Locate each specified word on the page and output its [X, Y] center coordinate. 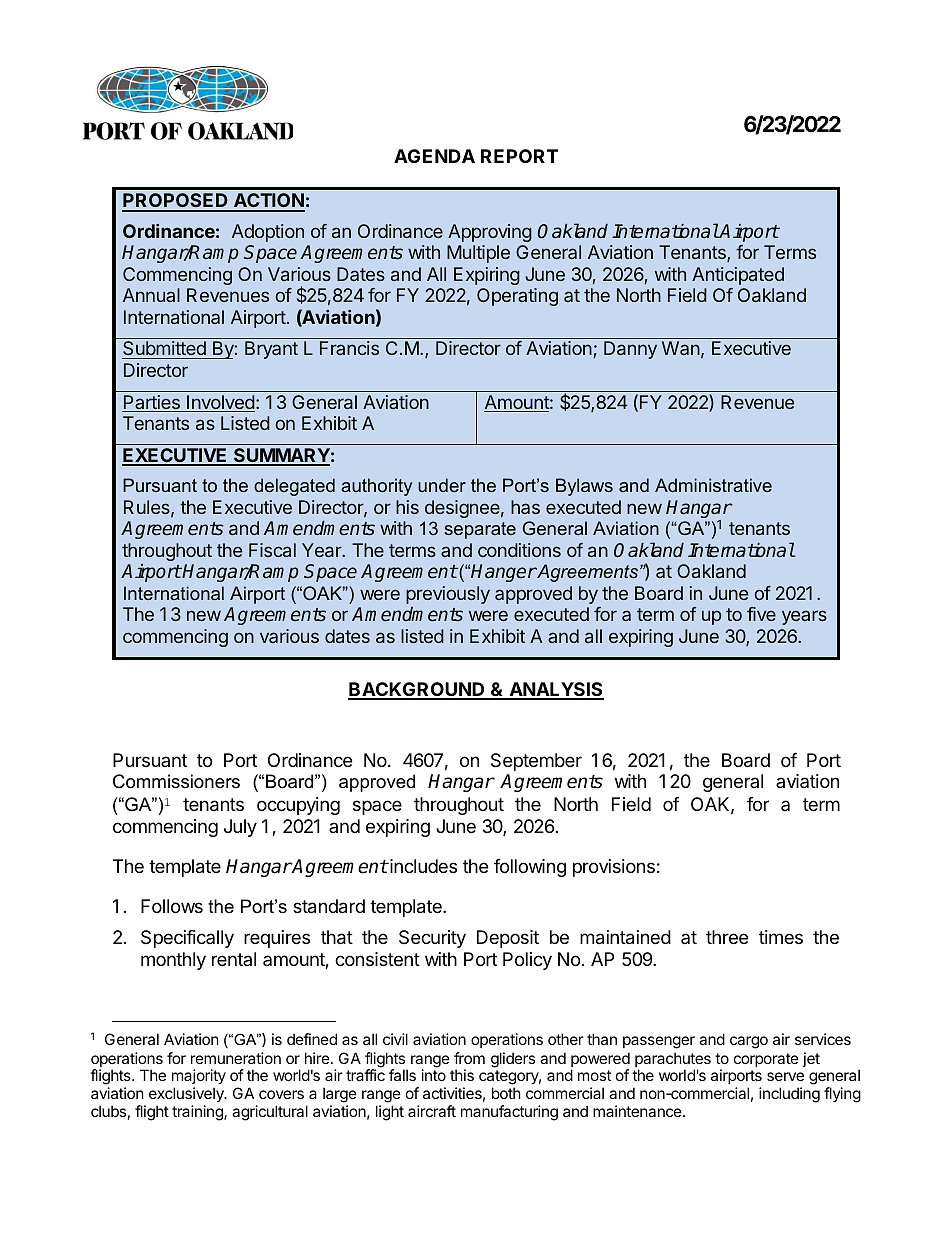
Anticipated [738, 276]
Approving [490, 233]
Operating [517, 297]
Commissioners [176, 781]
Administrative [713, 485]
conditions [519, 550]
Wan [681, 348]
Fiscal [272, 550]
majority [199, 1078]
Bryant [271, 350]
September [536, 762]
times [781, 937]
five [761, 614]
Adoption [268, 233]
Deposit [508, 939]
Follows [172, 906]
